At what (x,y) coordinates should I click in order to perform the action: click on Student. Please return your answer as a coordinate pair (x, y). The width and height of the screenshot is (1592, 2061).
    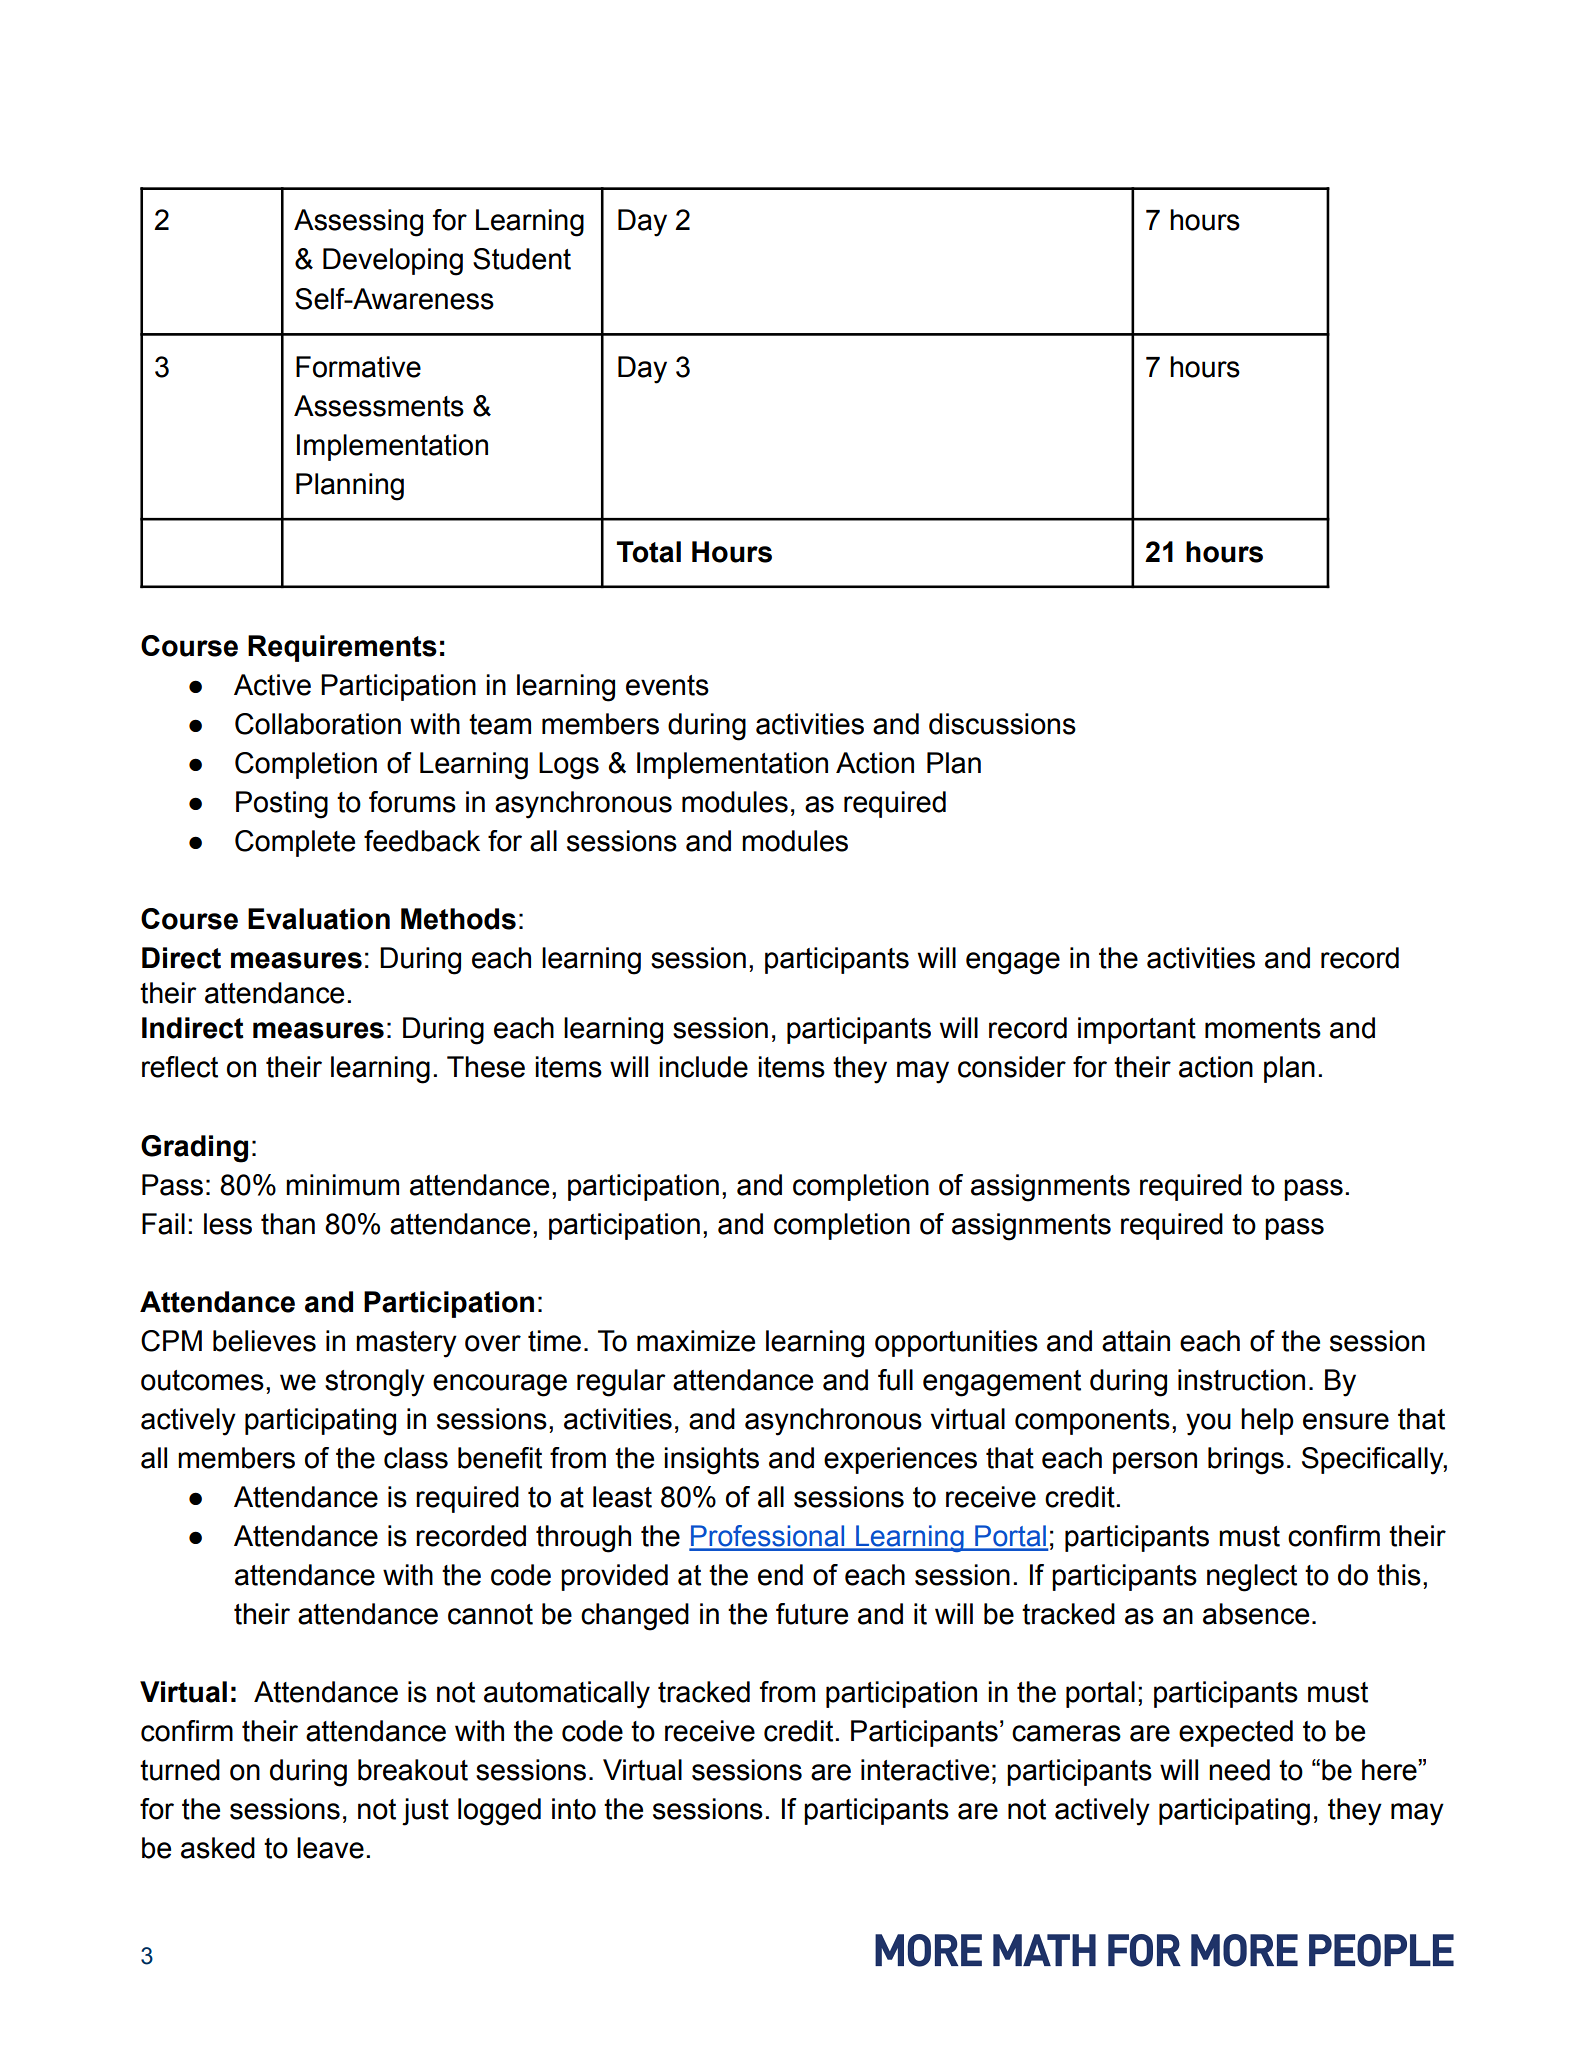
    Looking at the image, I should click on (522, 259).
